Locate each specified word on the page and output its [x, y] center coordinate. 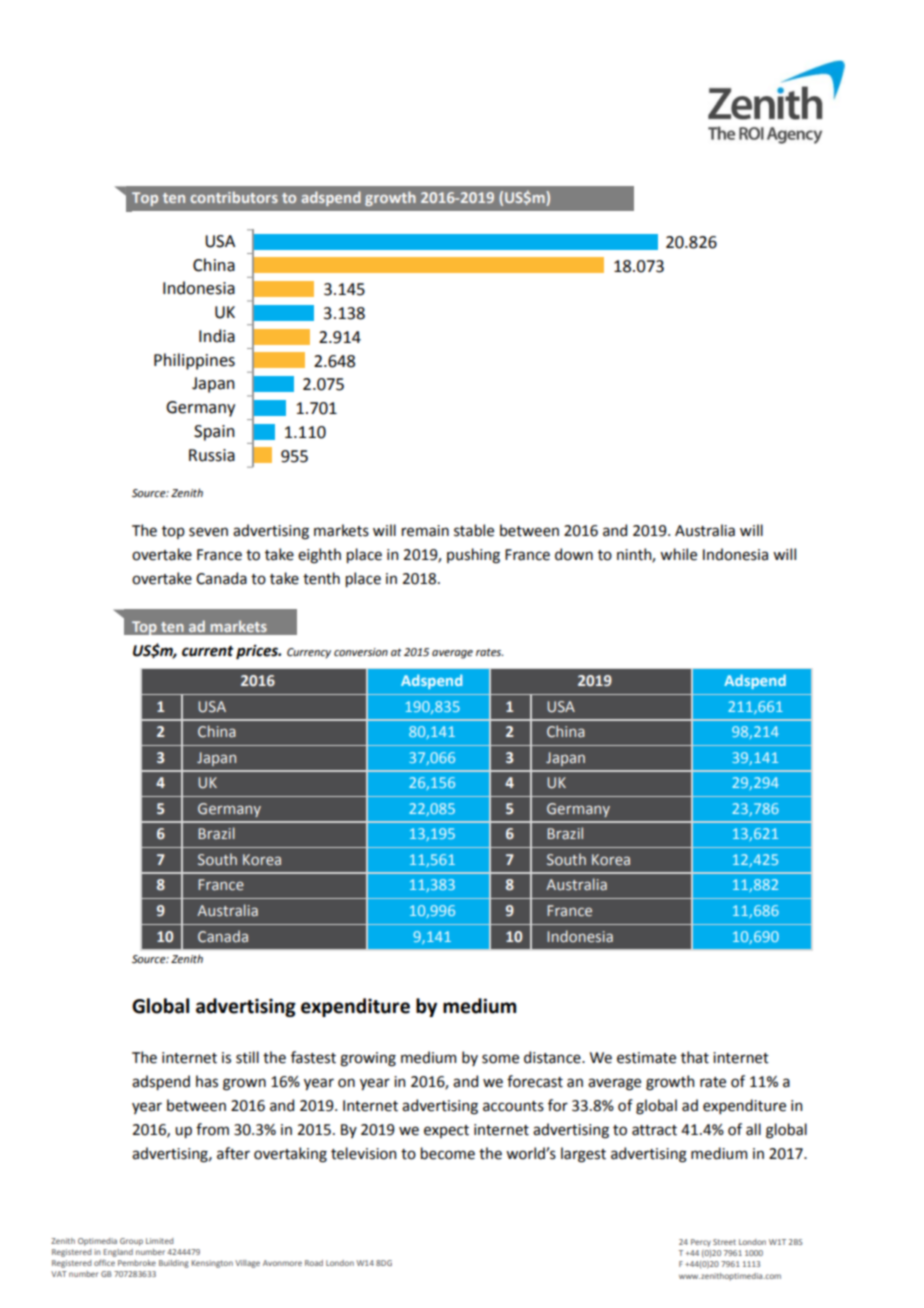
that [695, 1057]
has [207, 1081]
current [208, 651]
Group [131, 1242]
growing [368, 1059]
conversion [361, 652]
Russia [212, 455]
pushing [473, 556]
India [217, 336]
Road [314, 1263]
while [678, 554]
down [574, 554]
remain [425, 531]
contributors [234, 197]
